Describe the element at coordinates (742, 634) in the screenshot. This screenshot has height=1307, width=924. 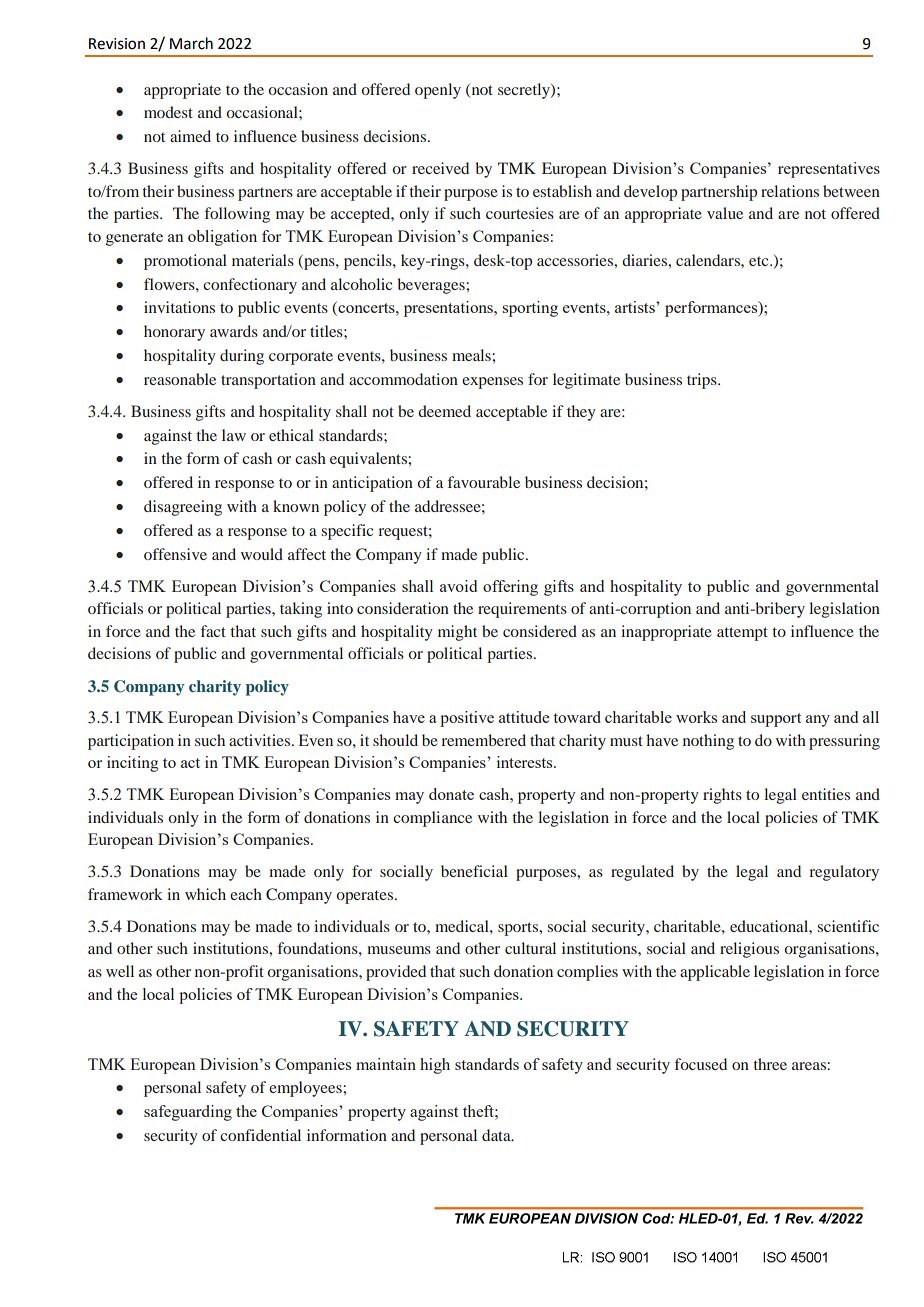
I see `attempt` at that location.
